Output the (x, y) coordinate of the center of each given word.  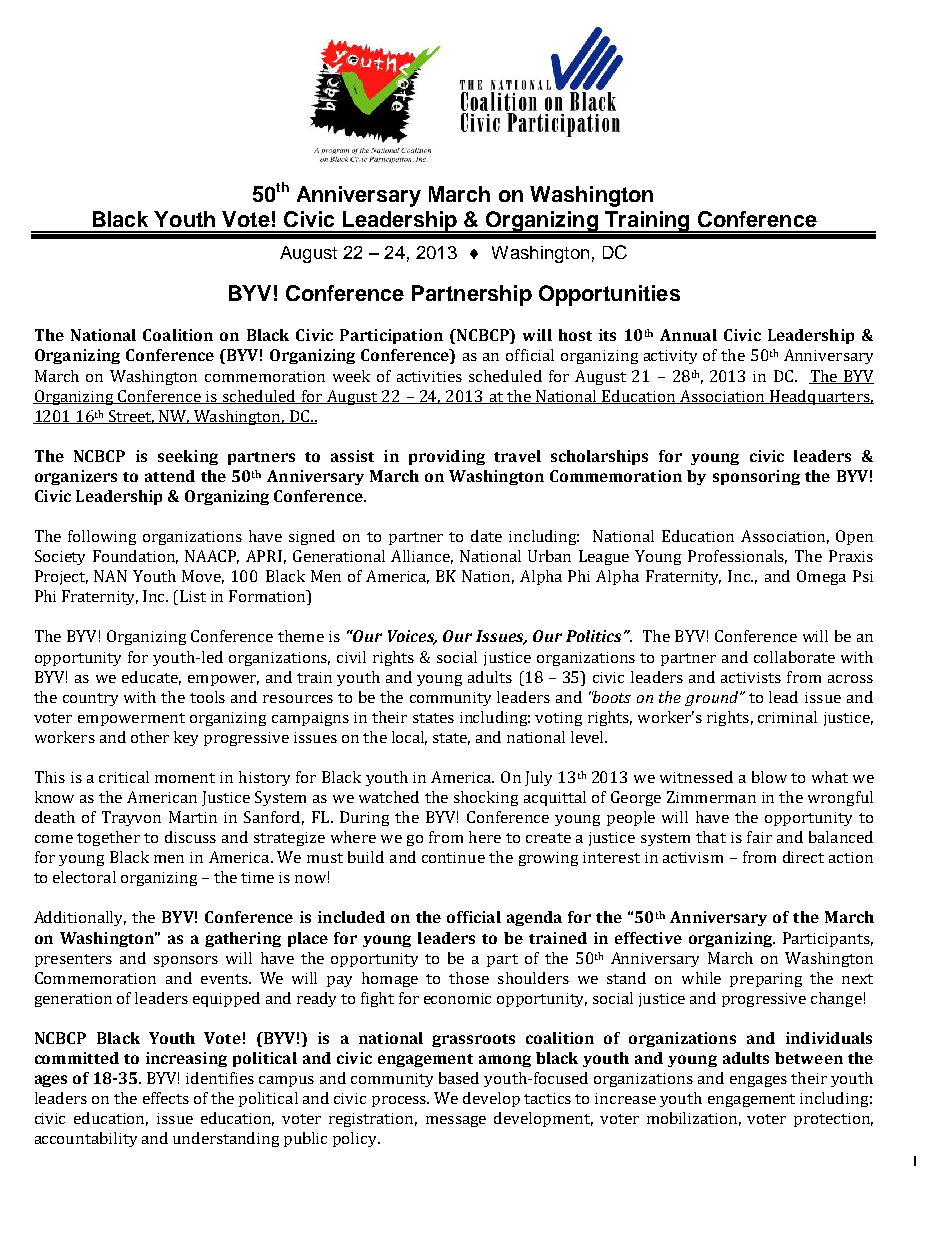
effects (166, 1098)
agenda (534, 918)
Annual (688, 335)
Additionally (80, 918)
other (150, 737)
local (409, 738)
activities (429, 376)
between (809, 1058)
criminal (787, 717)
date (486, 536)
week (351, 376)
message (456, 1121)
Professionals (737, 557)
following (102, 537)
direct (803, 857)
